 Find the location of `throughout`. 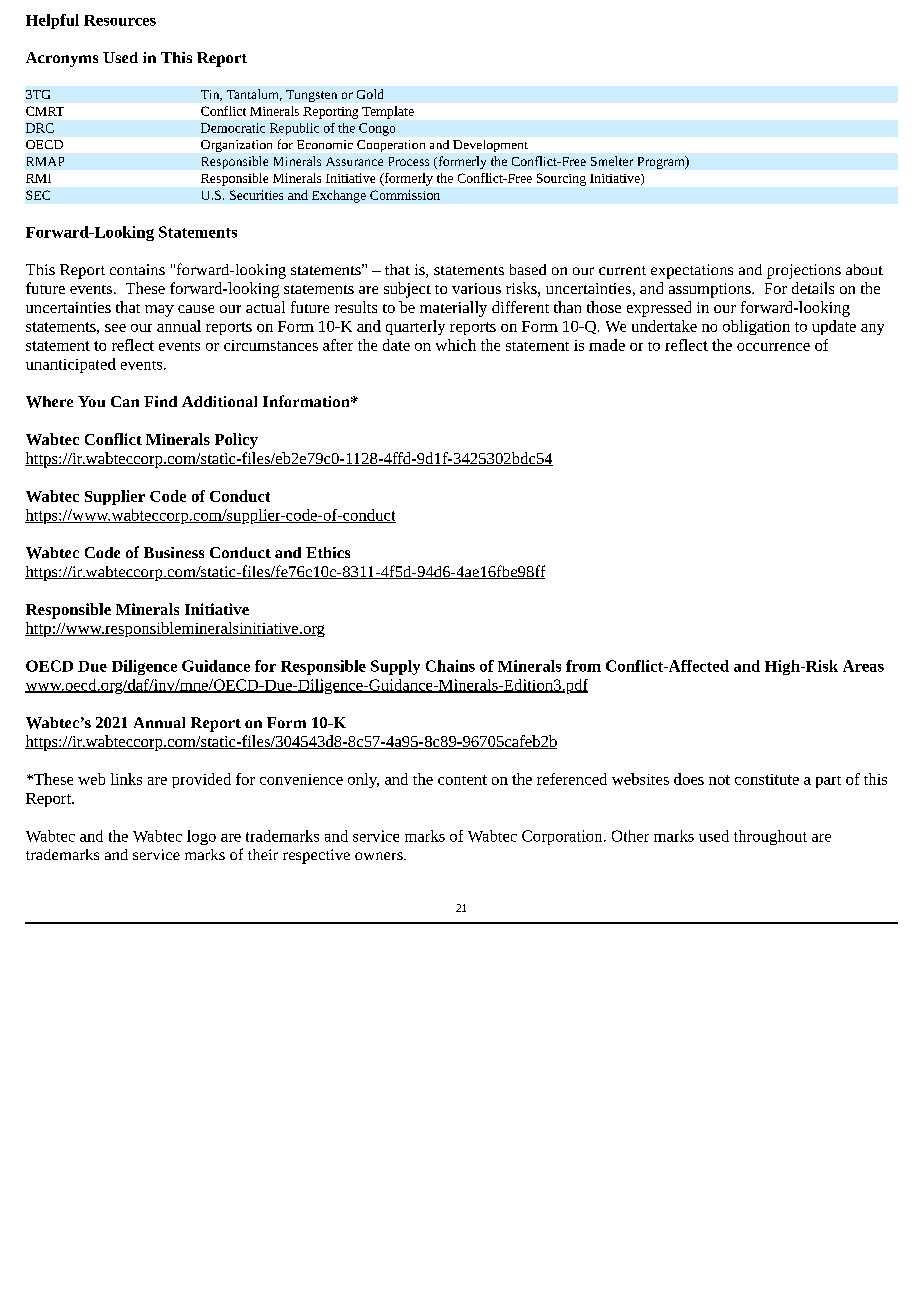

throughout is located at coordinates (770, 837).
